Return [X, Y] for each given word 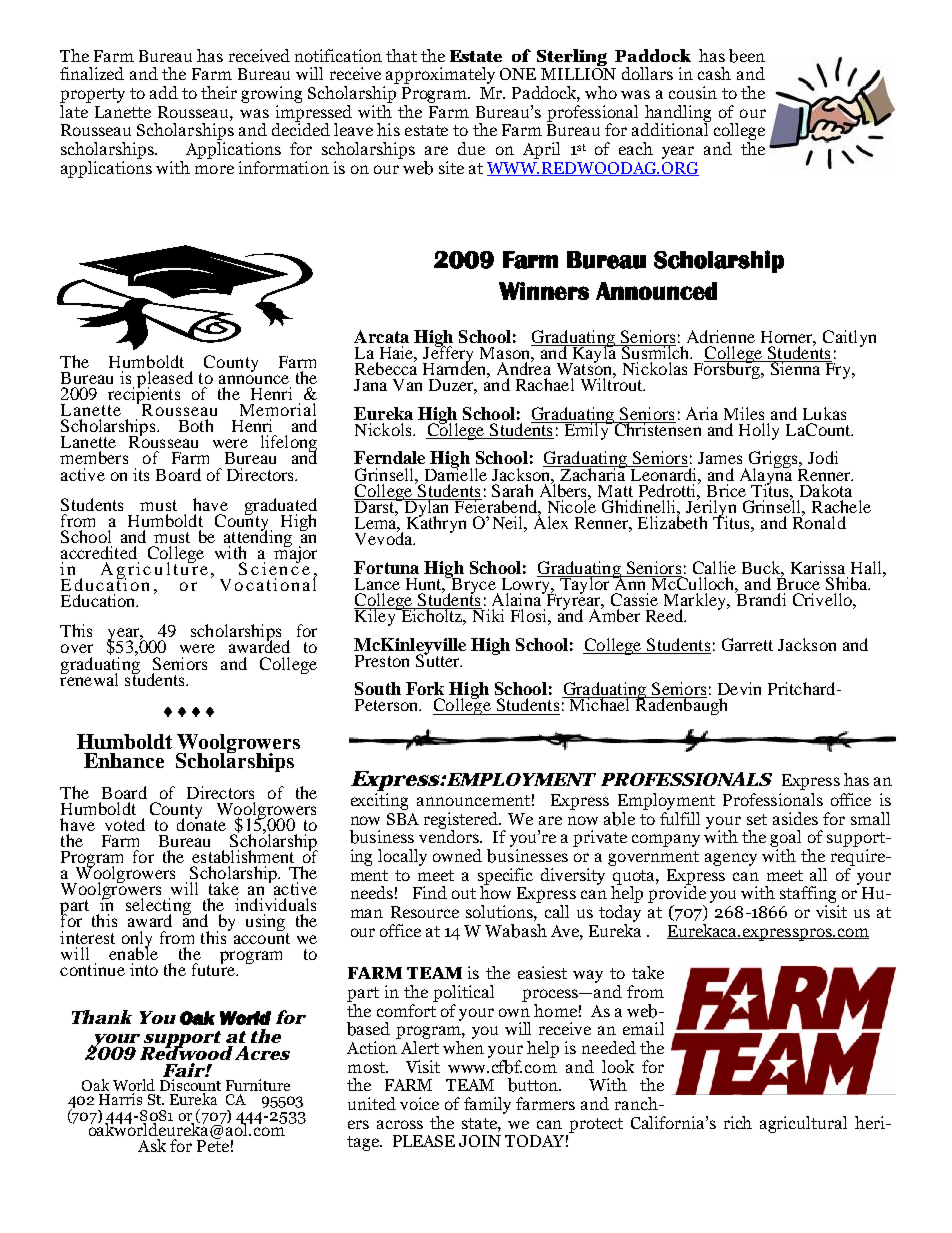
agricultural [803, 1124]
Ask [152, 1145]
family [487, 1105]
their [219, 92]
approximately [440, 75]
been [747, 56]
